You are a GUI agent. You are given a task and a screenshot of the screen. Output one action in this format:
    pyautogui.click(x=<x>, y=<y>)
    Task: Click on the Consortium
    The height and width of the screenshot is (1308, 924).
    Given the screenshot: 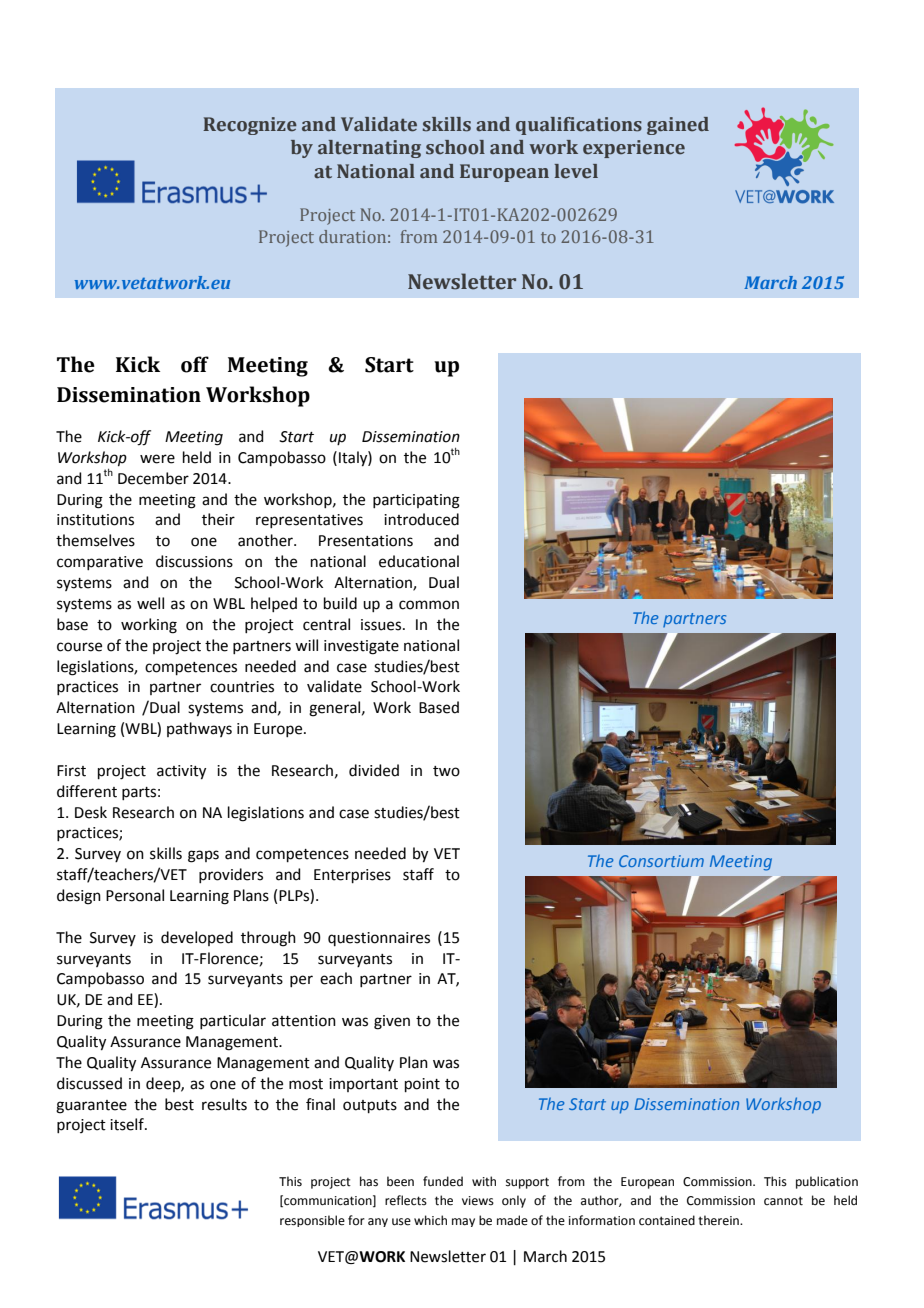 What is the action you would take?
    pyautogui.click(x=661, y=861)
